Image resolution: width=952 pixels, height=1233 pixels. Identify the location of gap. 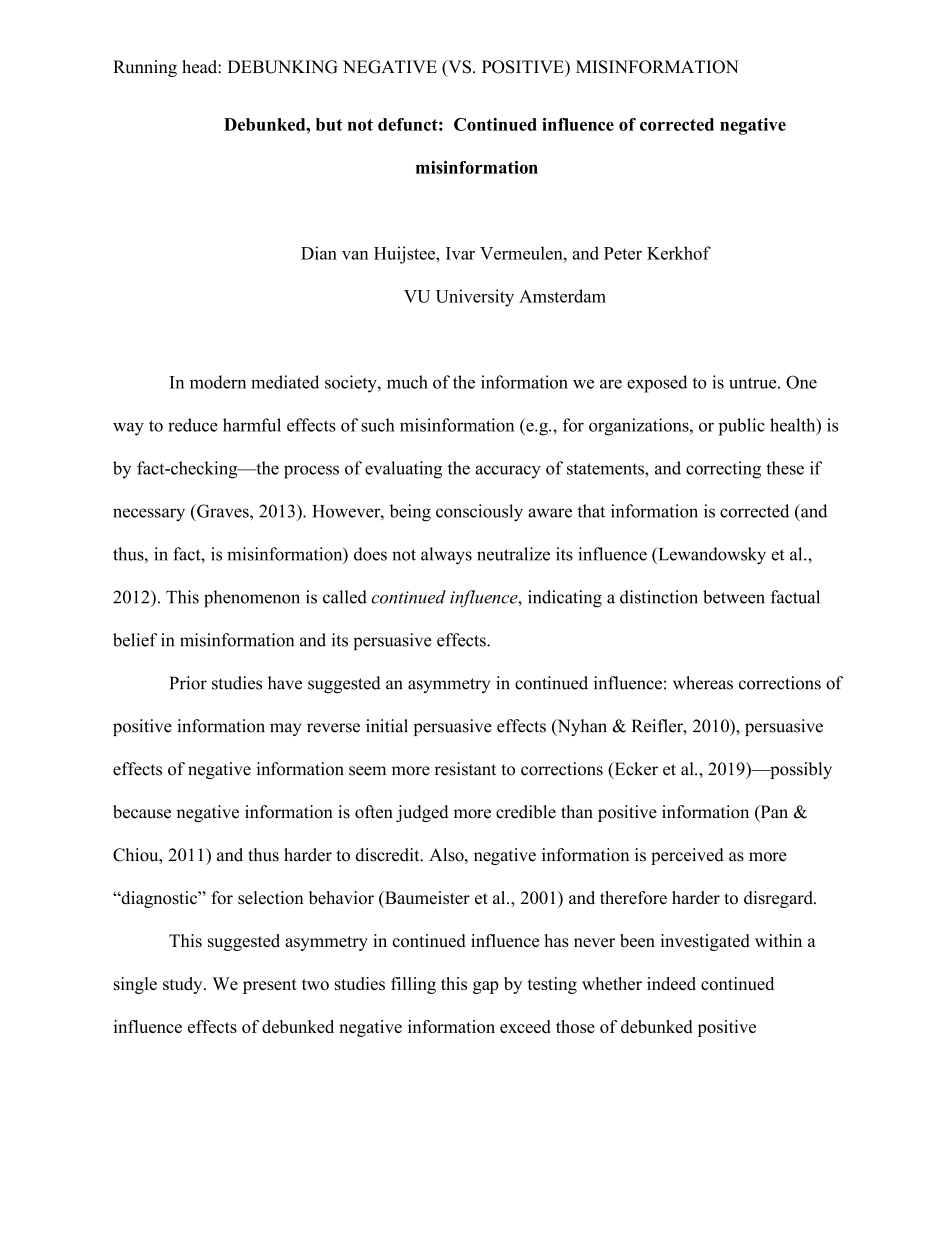
(486, 987).
